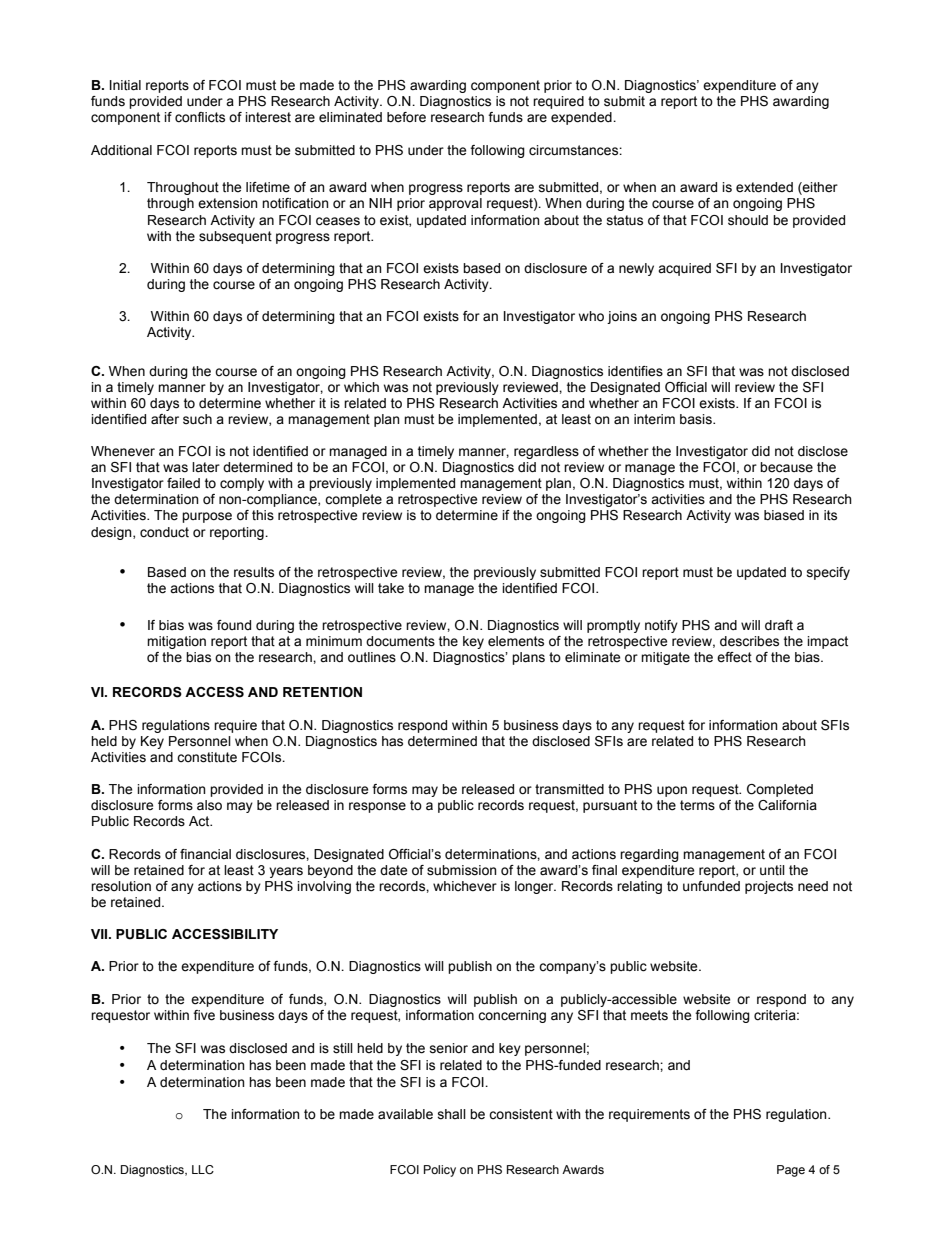 This image has width=952, height=1233. What do you see at coordinates (207, 757) in the image?
I see `constitute` at bounding box center [207, 757].
